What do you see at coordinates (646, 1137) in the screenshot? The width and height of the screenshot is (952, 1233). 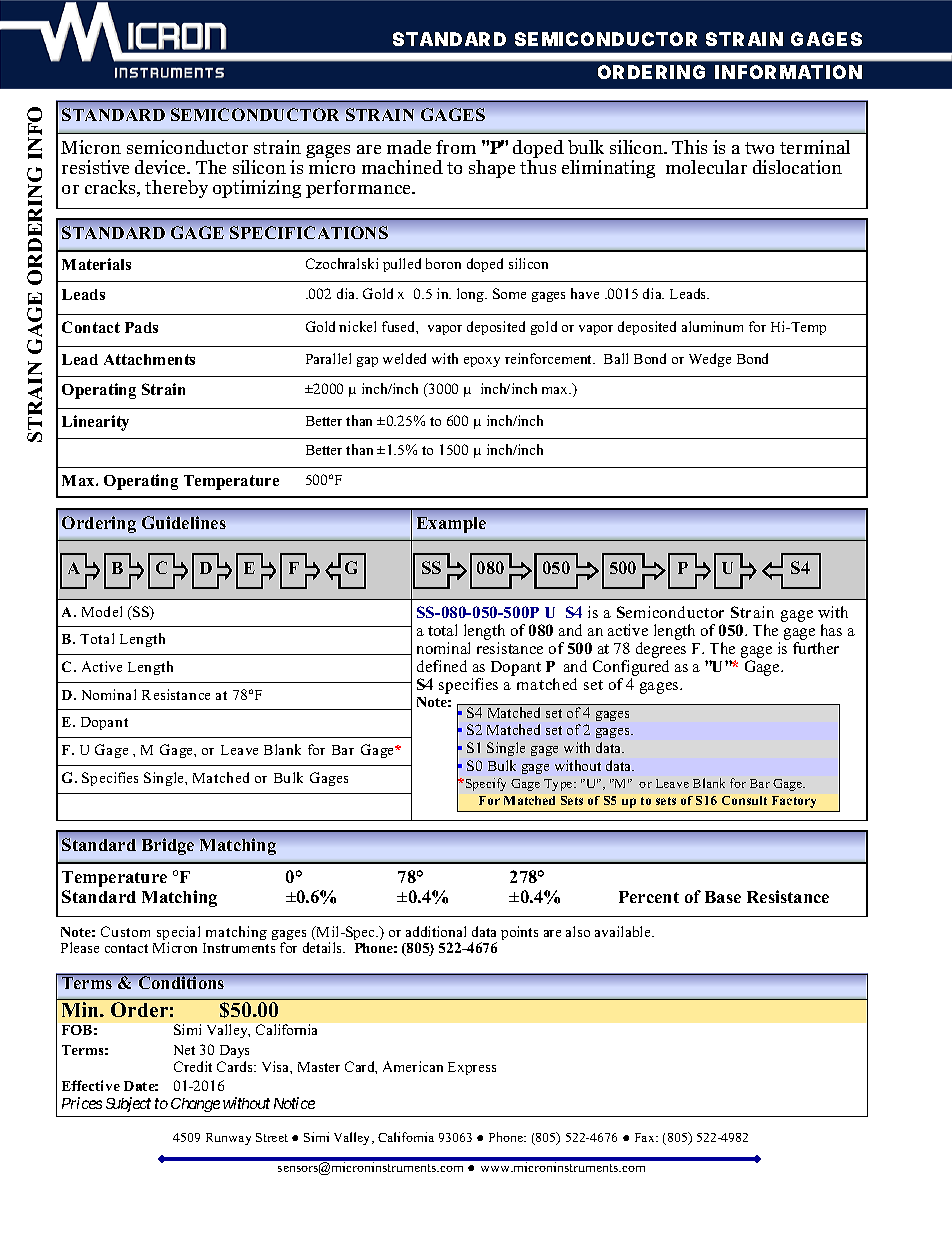 I see `Fax` at bounding box center [646, 1137].
